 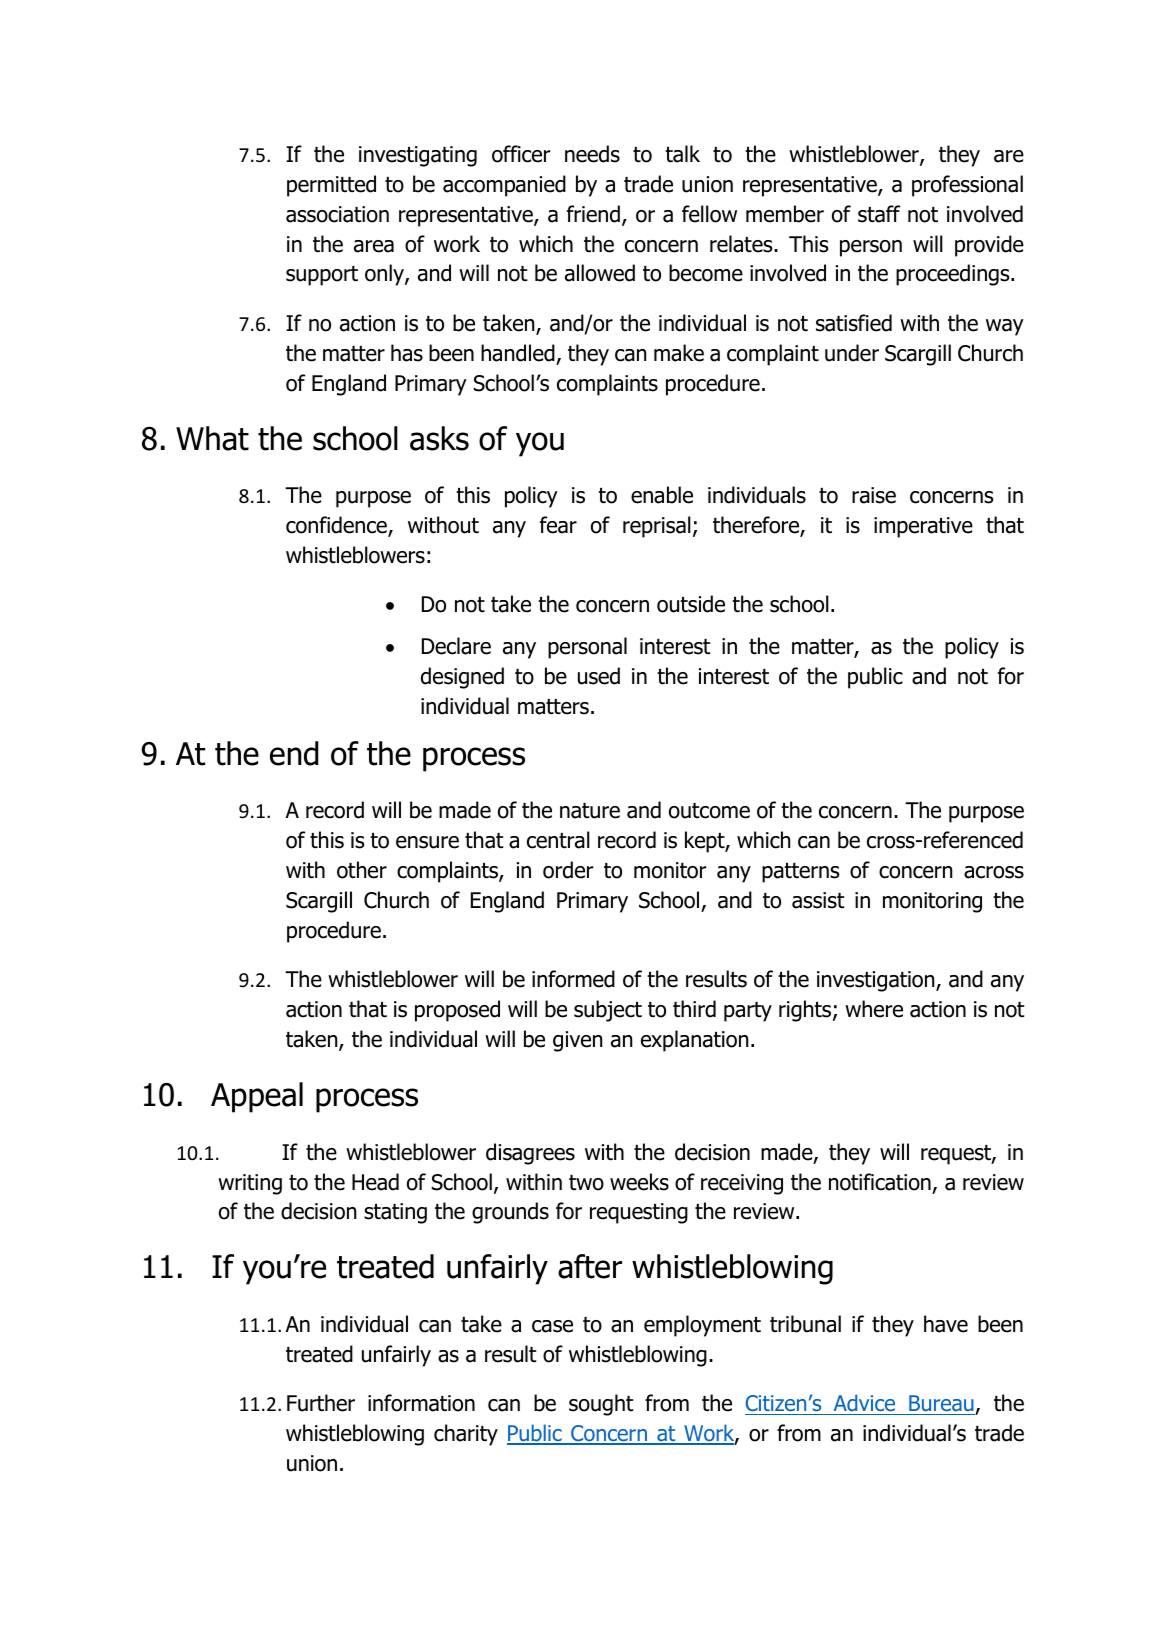 What do you see at coordinates (877, 981) in the screenshot?
I see `investigation` at bounding box center [877, 981].
